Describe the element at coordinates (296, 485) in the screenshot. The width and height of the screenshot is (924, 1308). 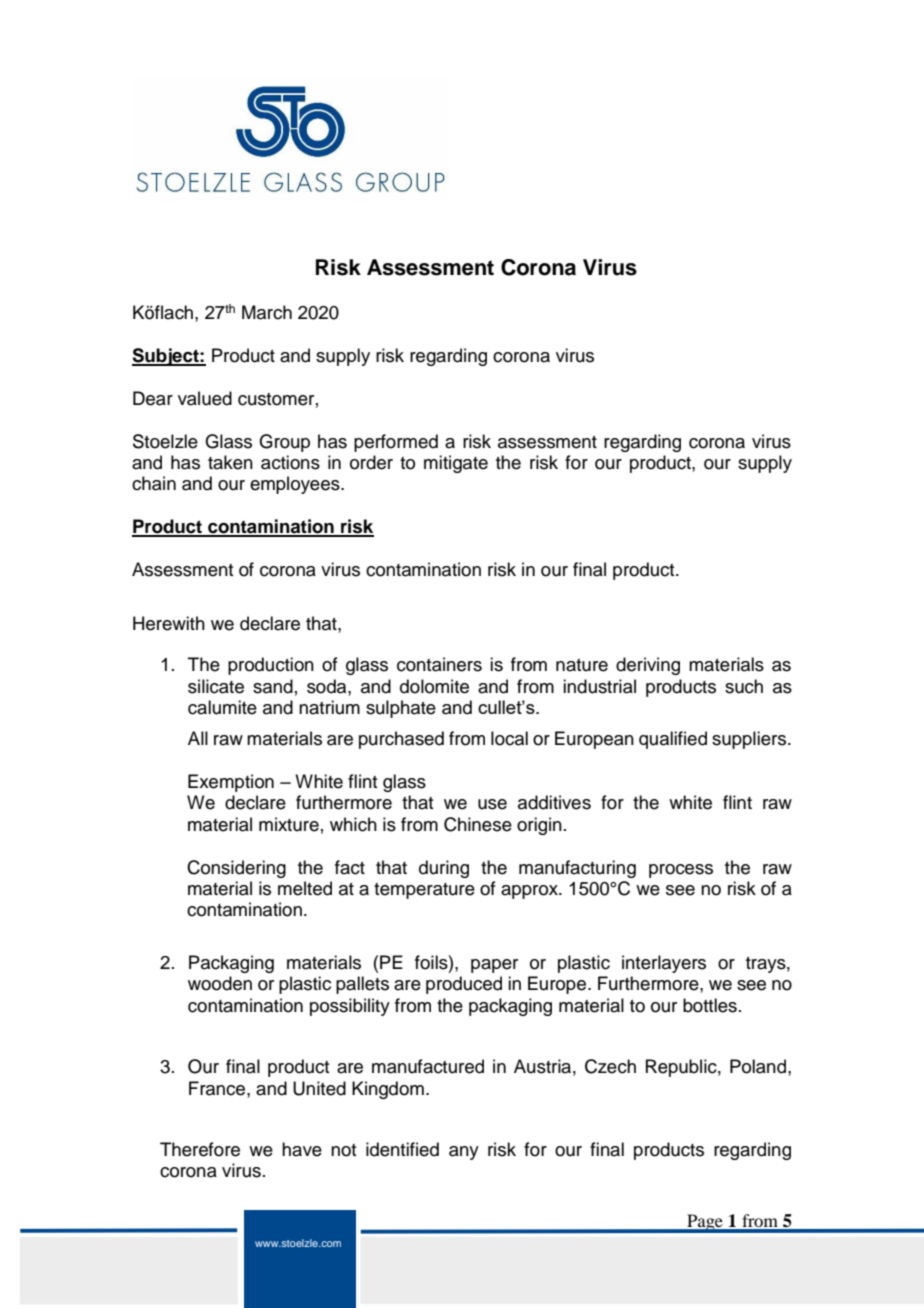
I see `employees` at that location.
